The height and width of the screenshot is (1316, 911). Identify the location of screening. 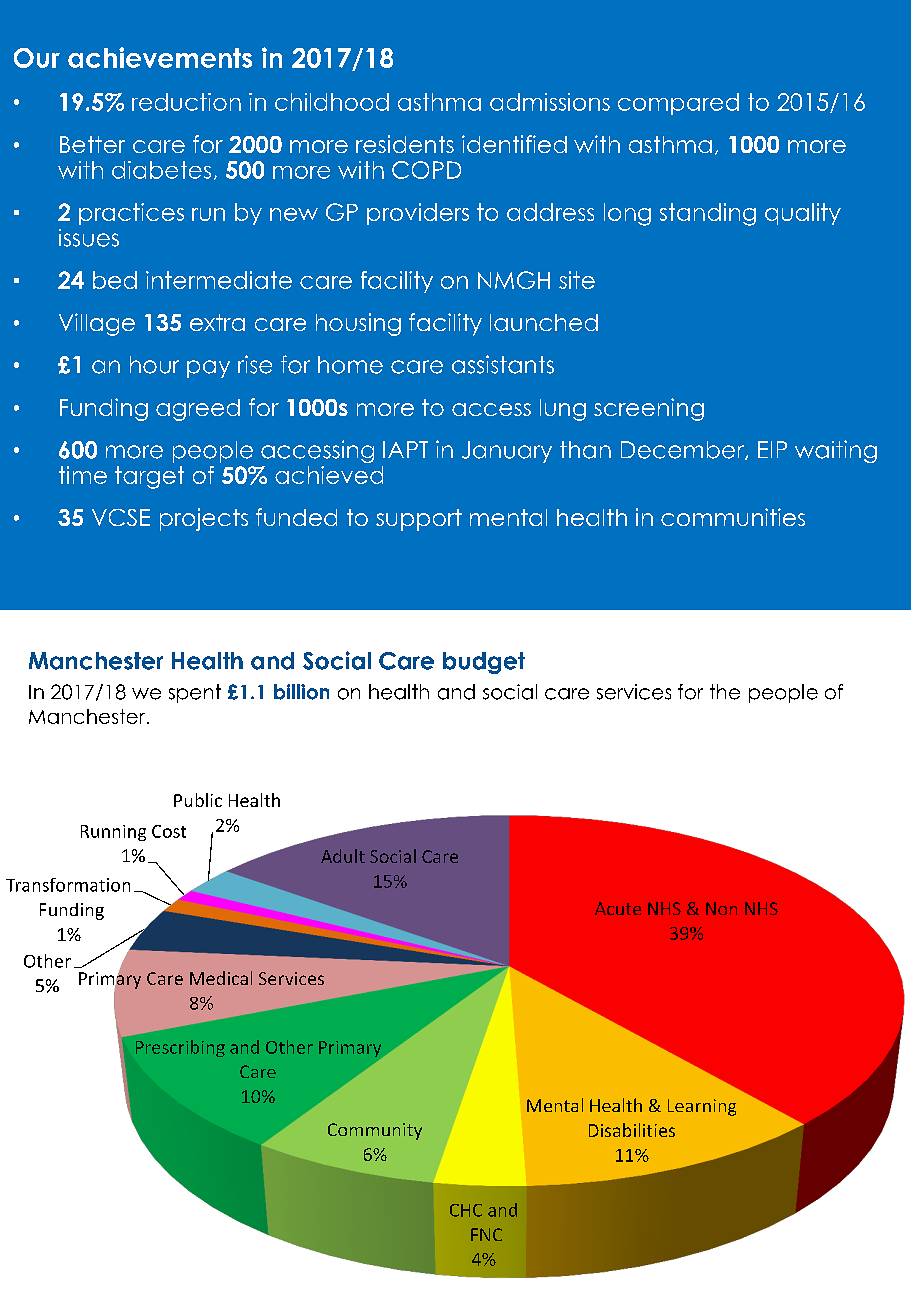
(649, 409).
